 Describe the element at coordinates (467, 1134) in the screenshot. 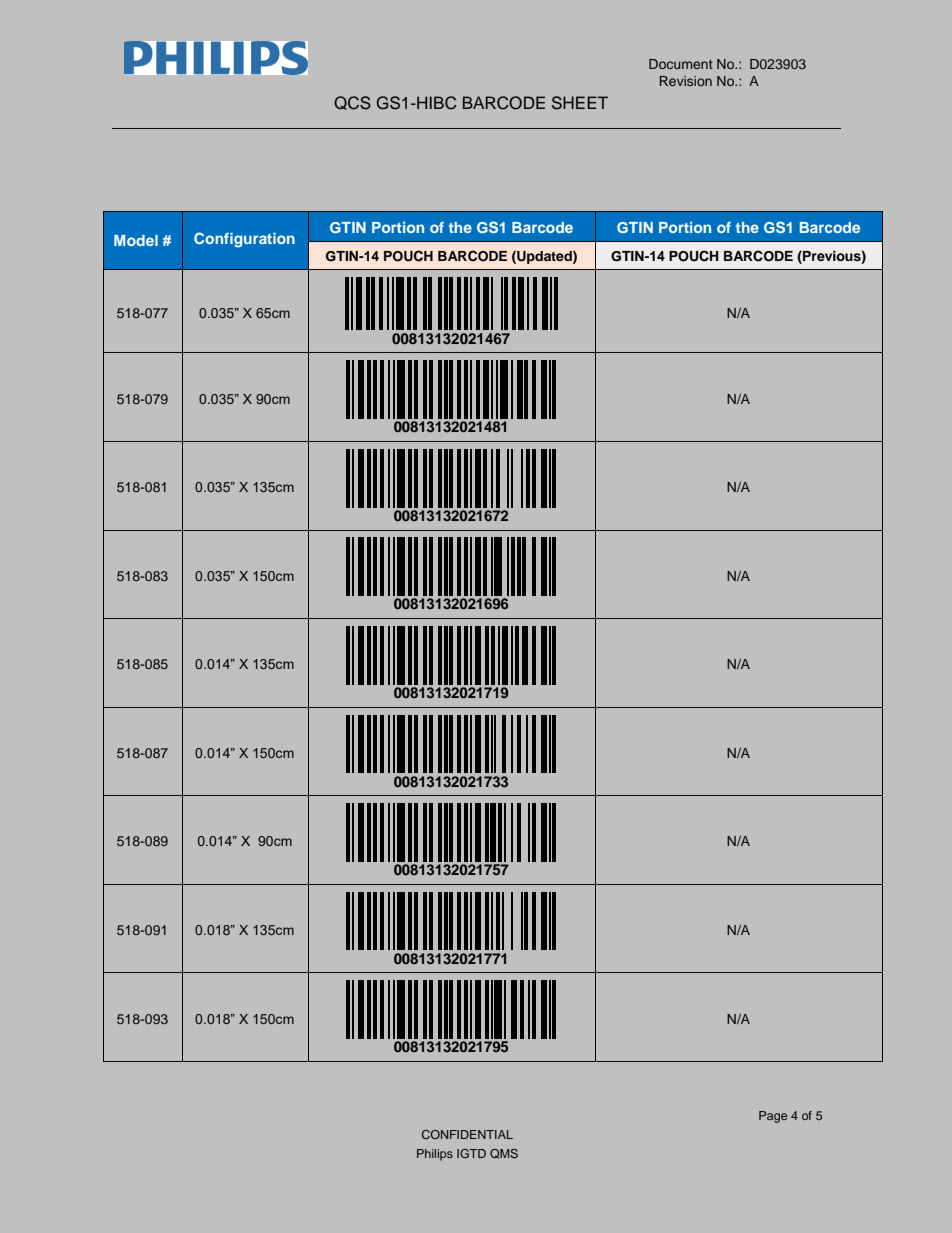

I see `CONFIDENTIAL` at that location.
